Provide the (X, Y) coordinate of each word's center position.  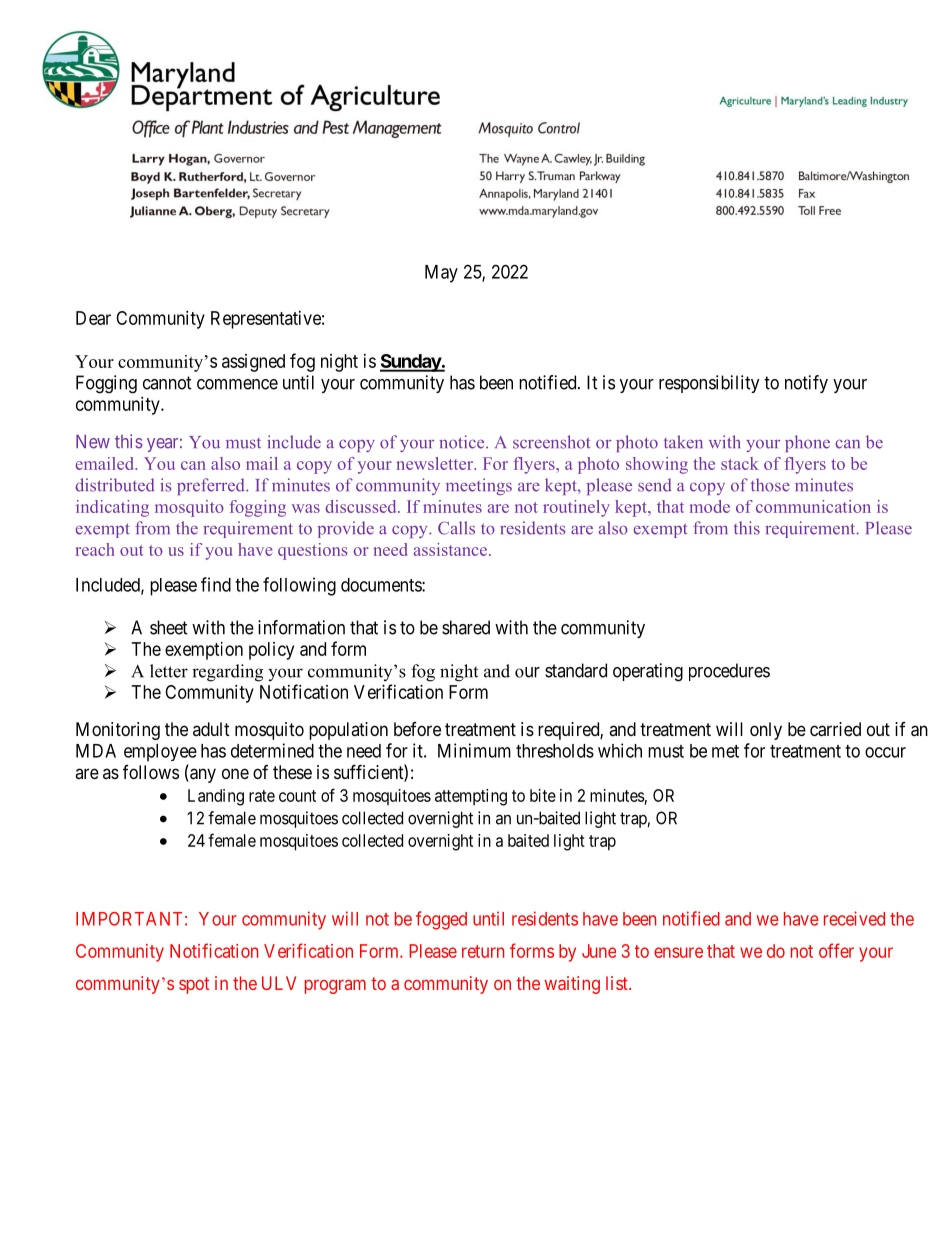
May (441, 274)
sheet (169, 627)
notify (806, 384)
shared (466, 627)
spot (194, 985)
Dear (93, 318)
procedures (729, 672)
